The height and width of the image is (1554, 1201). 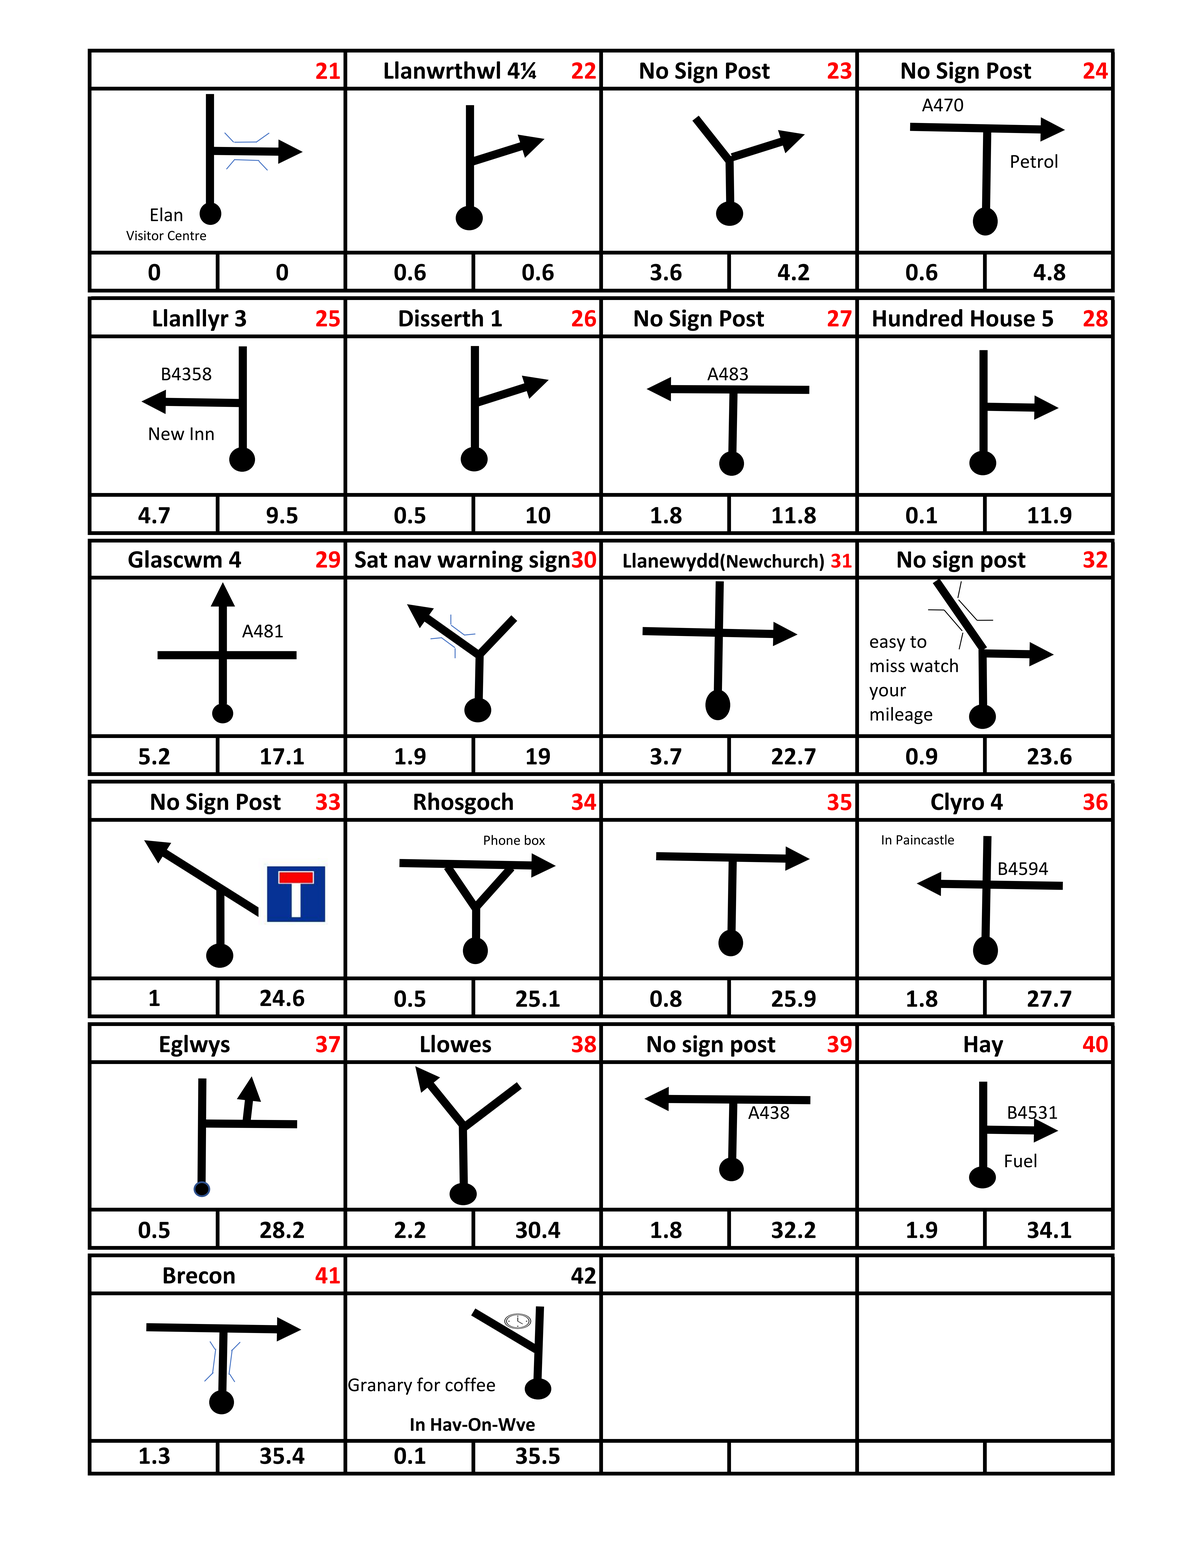 I want to click on coffee, so click(x=470, y=1384).
